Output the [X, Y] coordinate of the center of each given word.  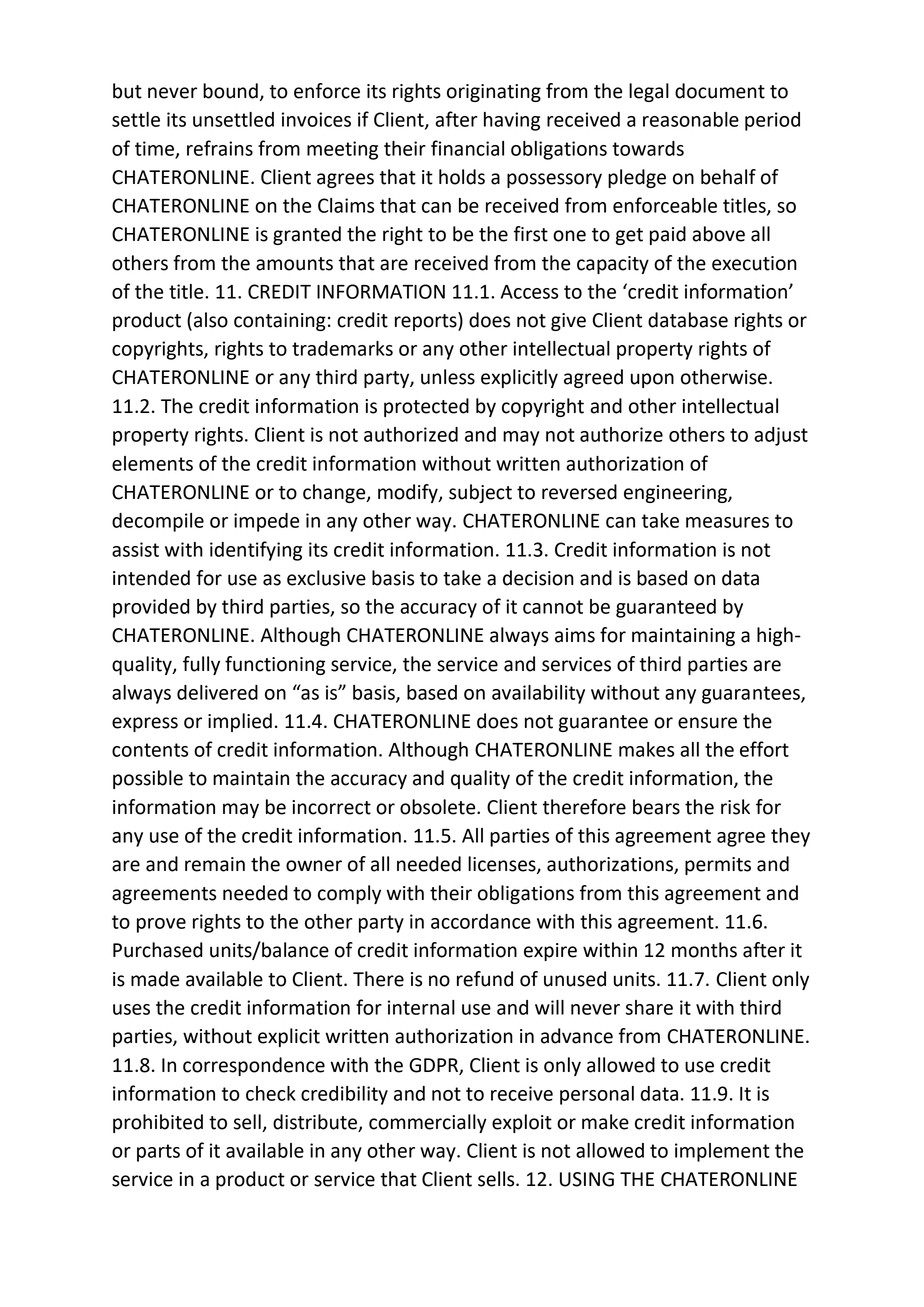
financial [467, 148]
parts [158, 1153]
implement [722, 1152]
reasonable [691, 119]
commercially [428, 1123]
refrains [220, 148]
